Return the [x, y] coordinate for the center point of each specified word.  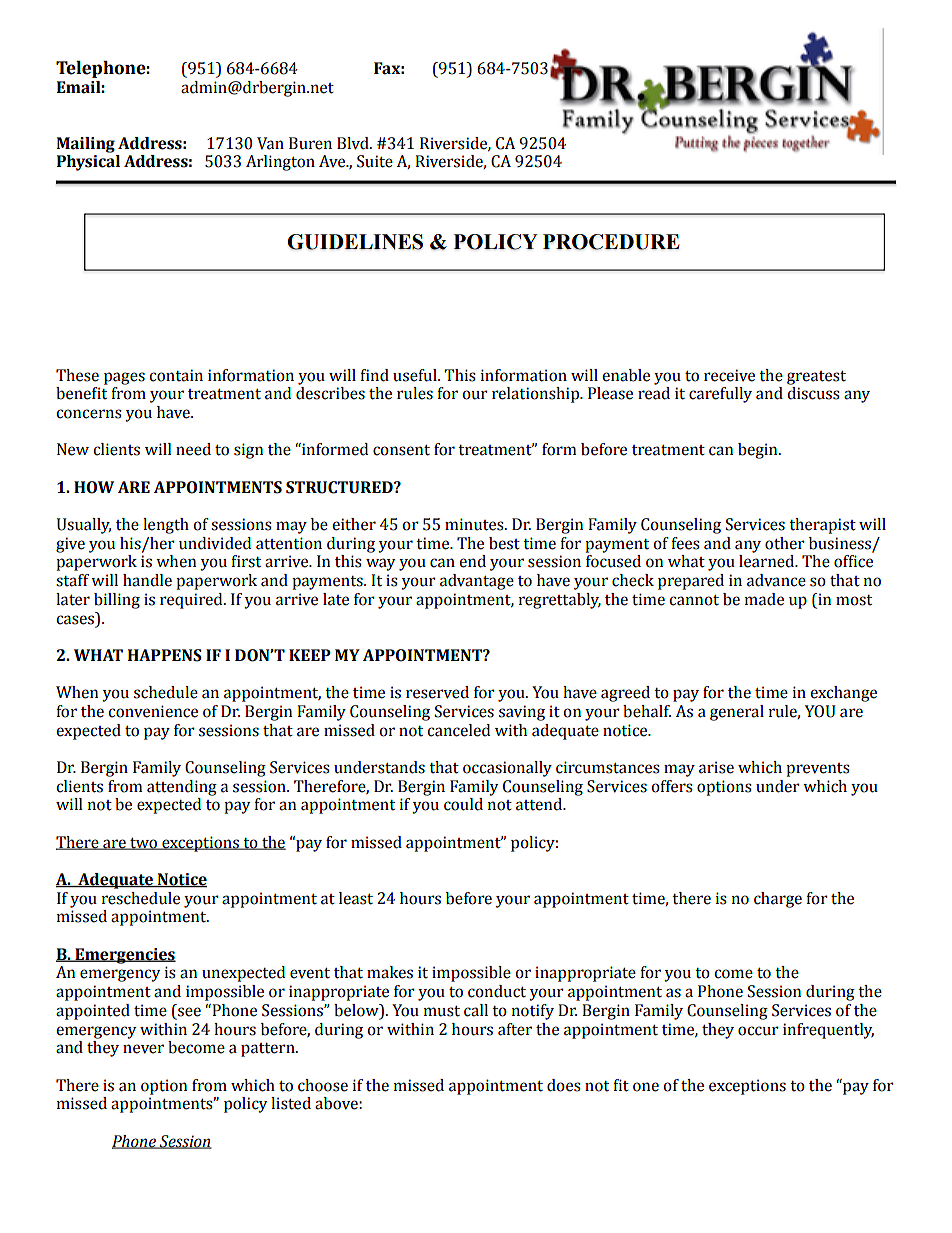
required [192, 601]
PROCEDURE [611, 242]
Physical [88, 163]
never [143, 1049]
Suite [375, 161]
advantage [477, 582]
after [515, 1029]
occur [758, 1031]
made [764, 599]
